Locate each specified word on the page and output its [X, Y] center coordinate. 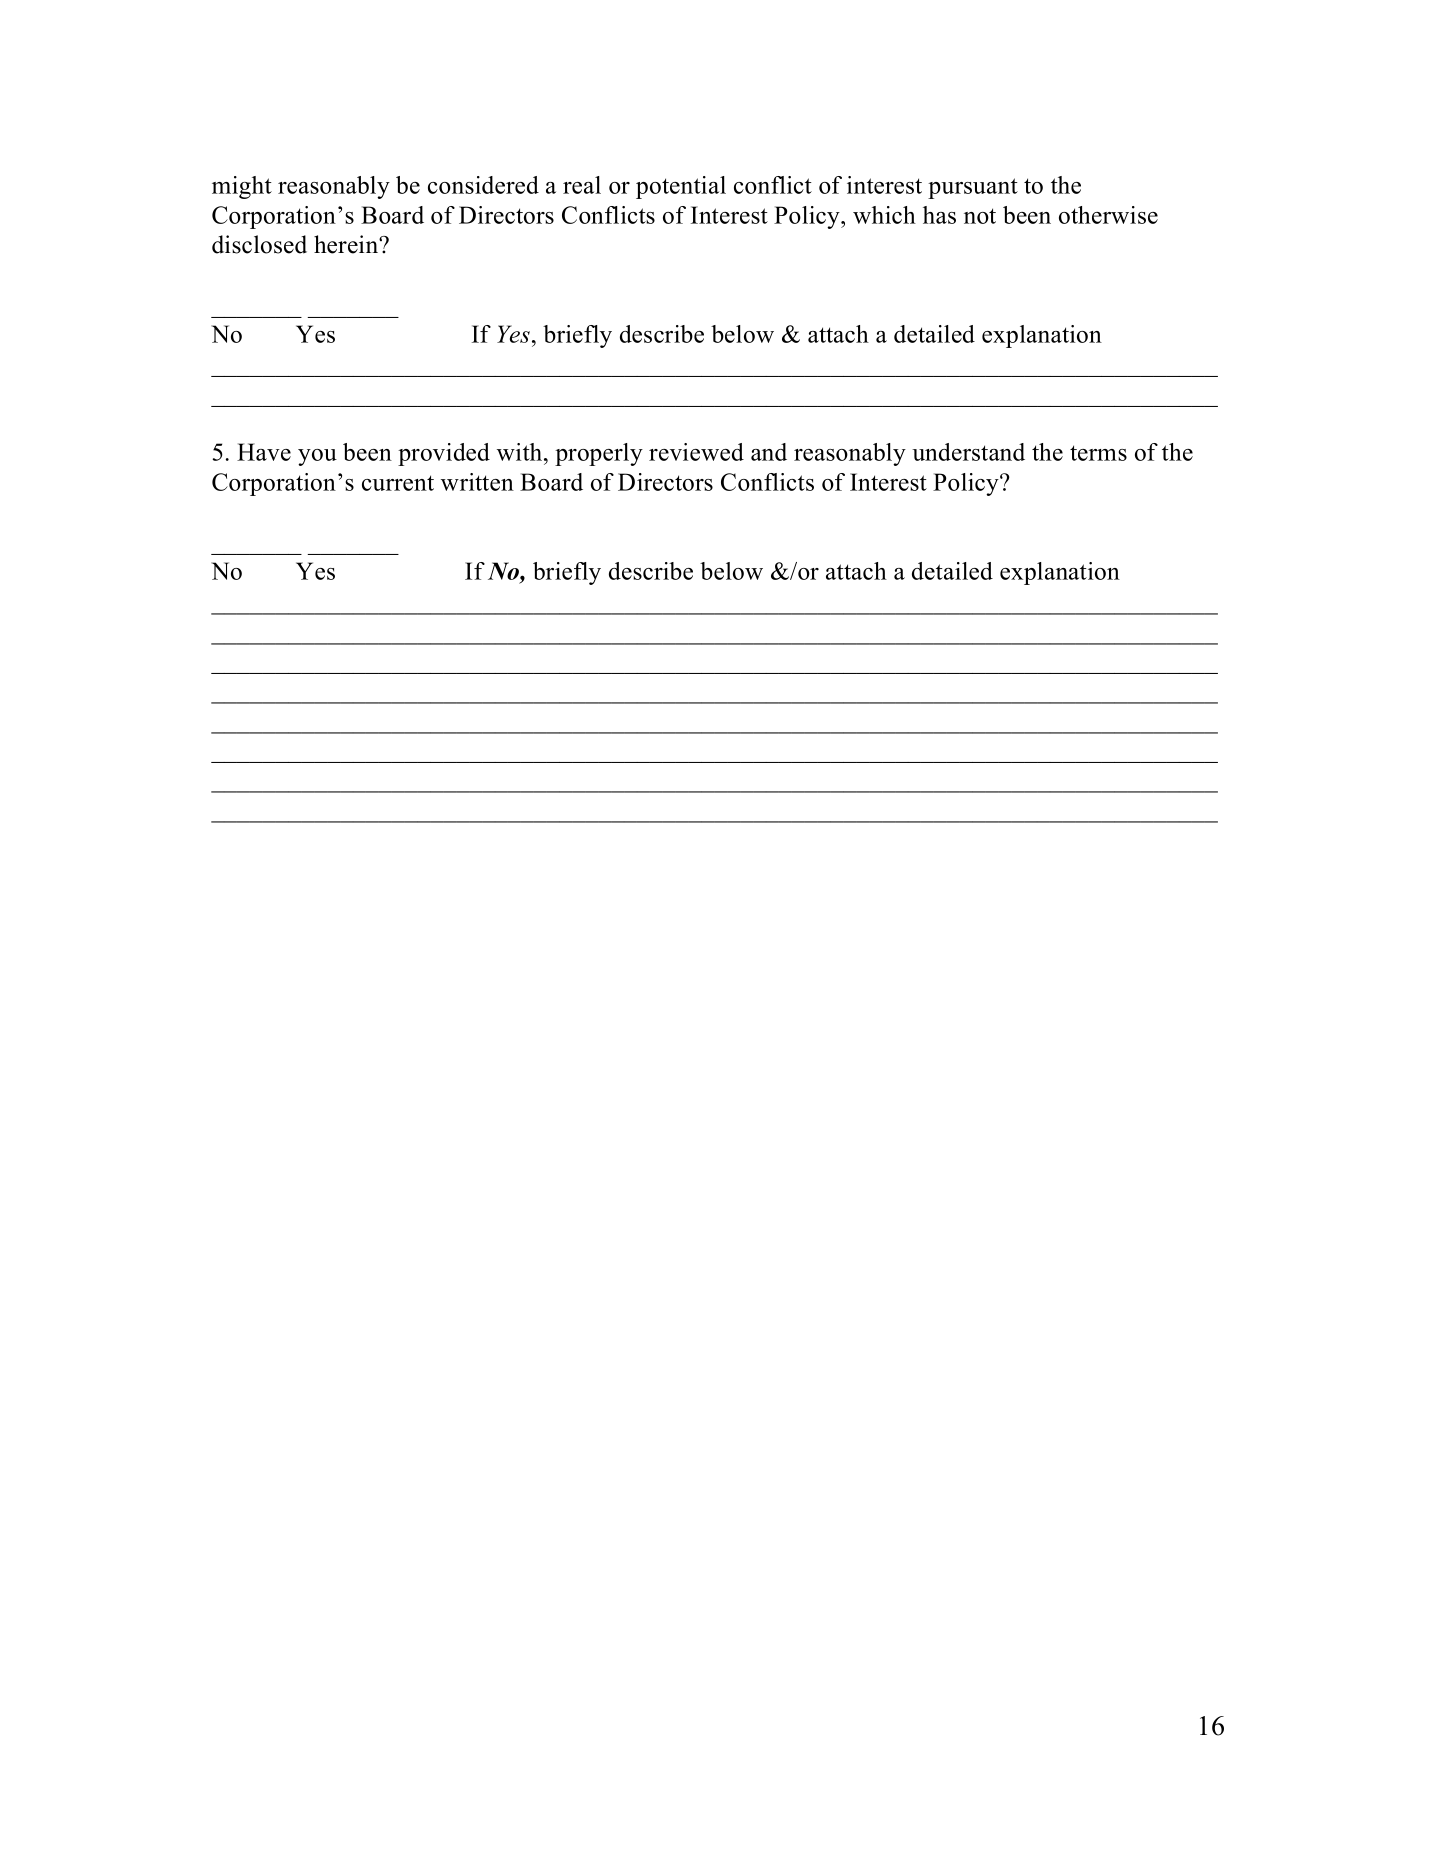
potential [681, 187]
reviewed [696, 452]
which [884, 215]
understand [968, 452]
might [242, 187]
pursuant [973, 188]
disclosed [259, 244]
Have [264, 452]
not [980, 216]
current [398, 483]
